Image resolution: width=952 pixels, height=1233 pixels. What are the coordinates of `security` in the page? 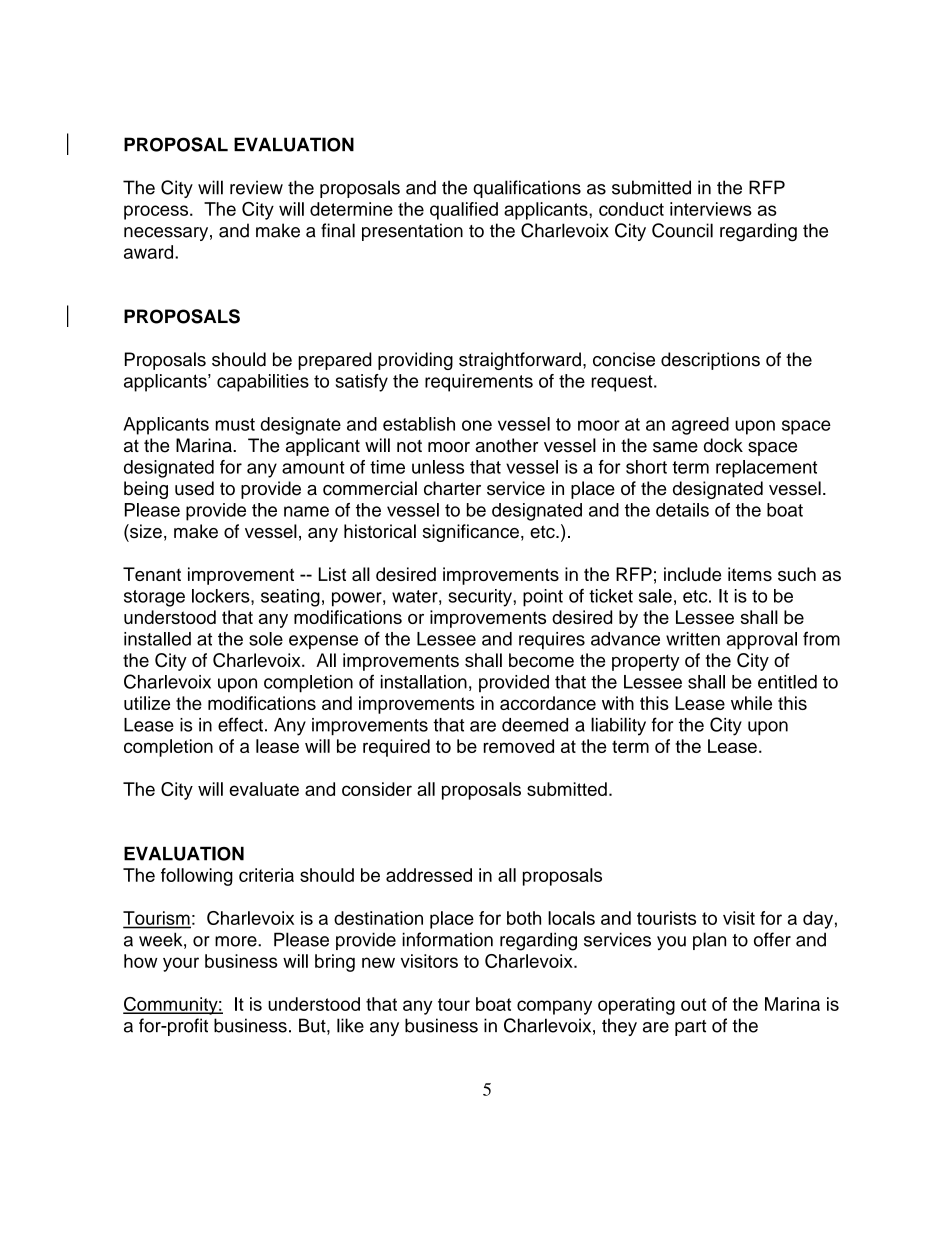 It's located at (481, 598).
